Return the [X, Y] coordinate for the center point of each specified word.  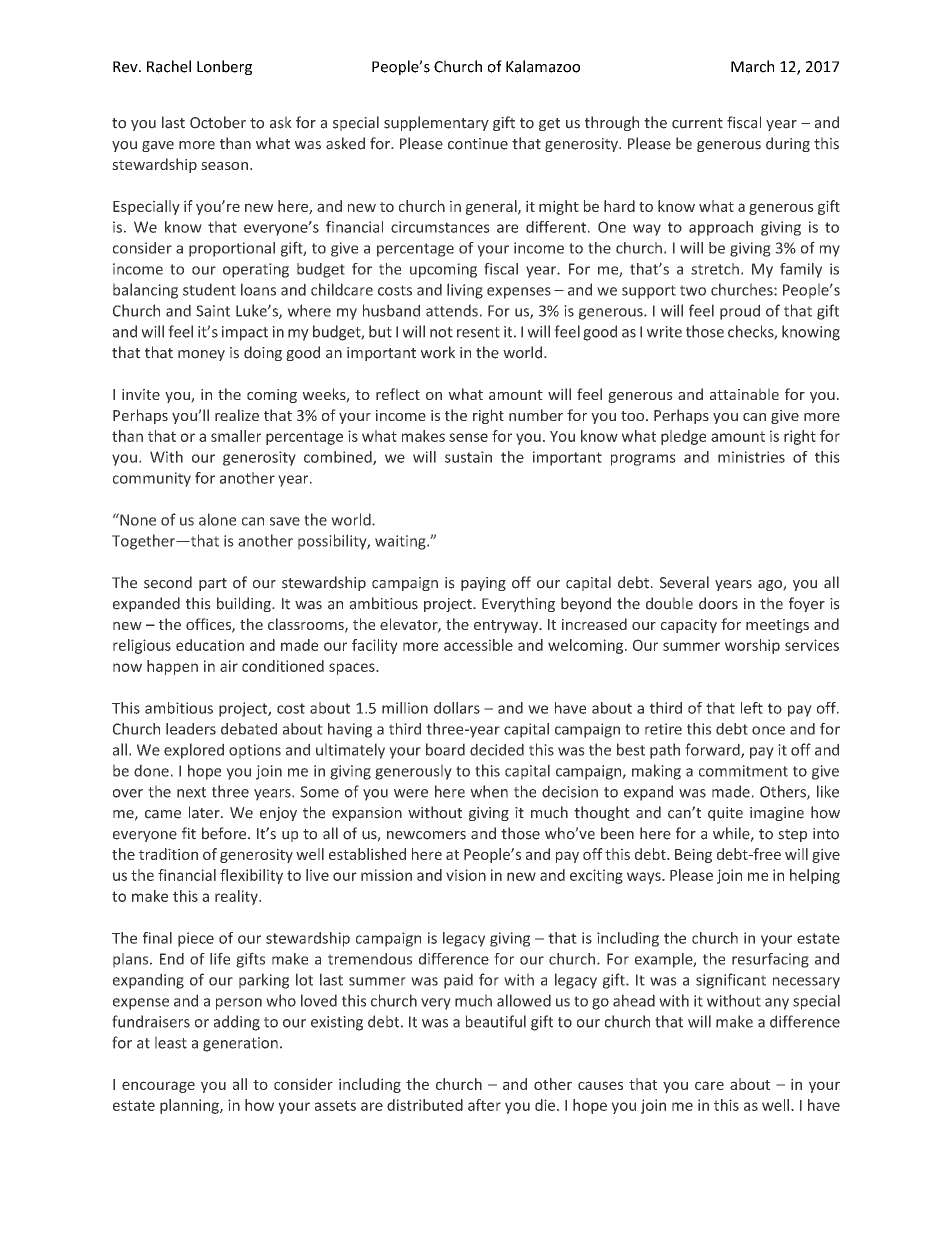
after [484, 1105]
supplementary [436, 123]
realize [237, 415]
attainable [744, 394]
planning [190, 1106]
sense [468, 437]
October [218, 122]
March [752, 66]
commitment [743, 771]
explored [194, 751]
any [777, 1004]
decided [497, 749]
